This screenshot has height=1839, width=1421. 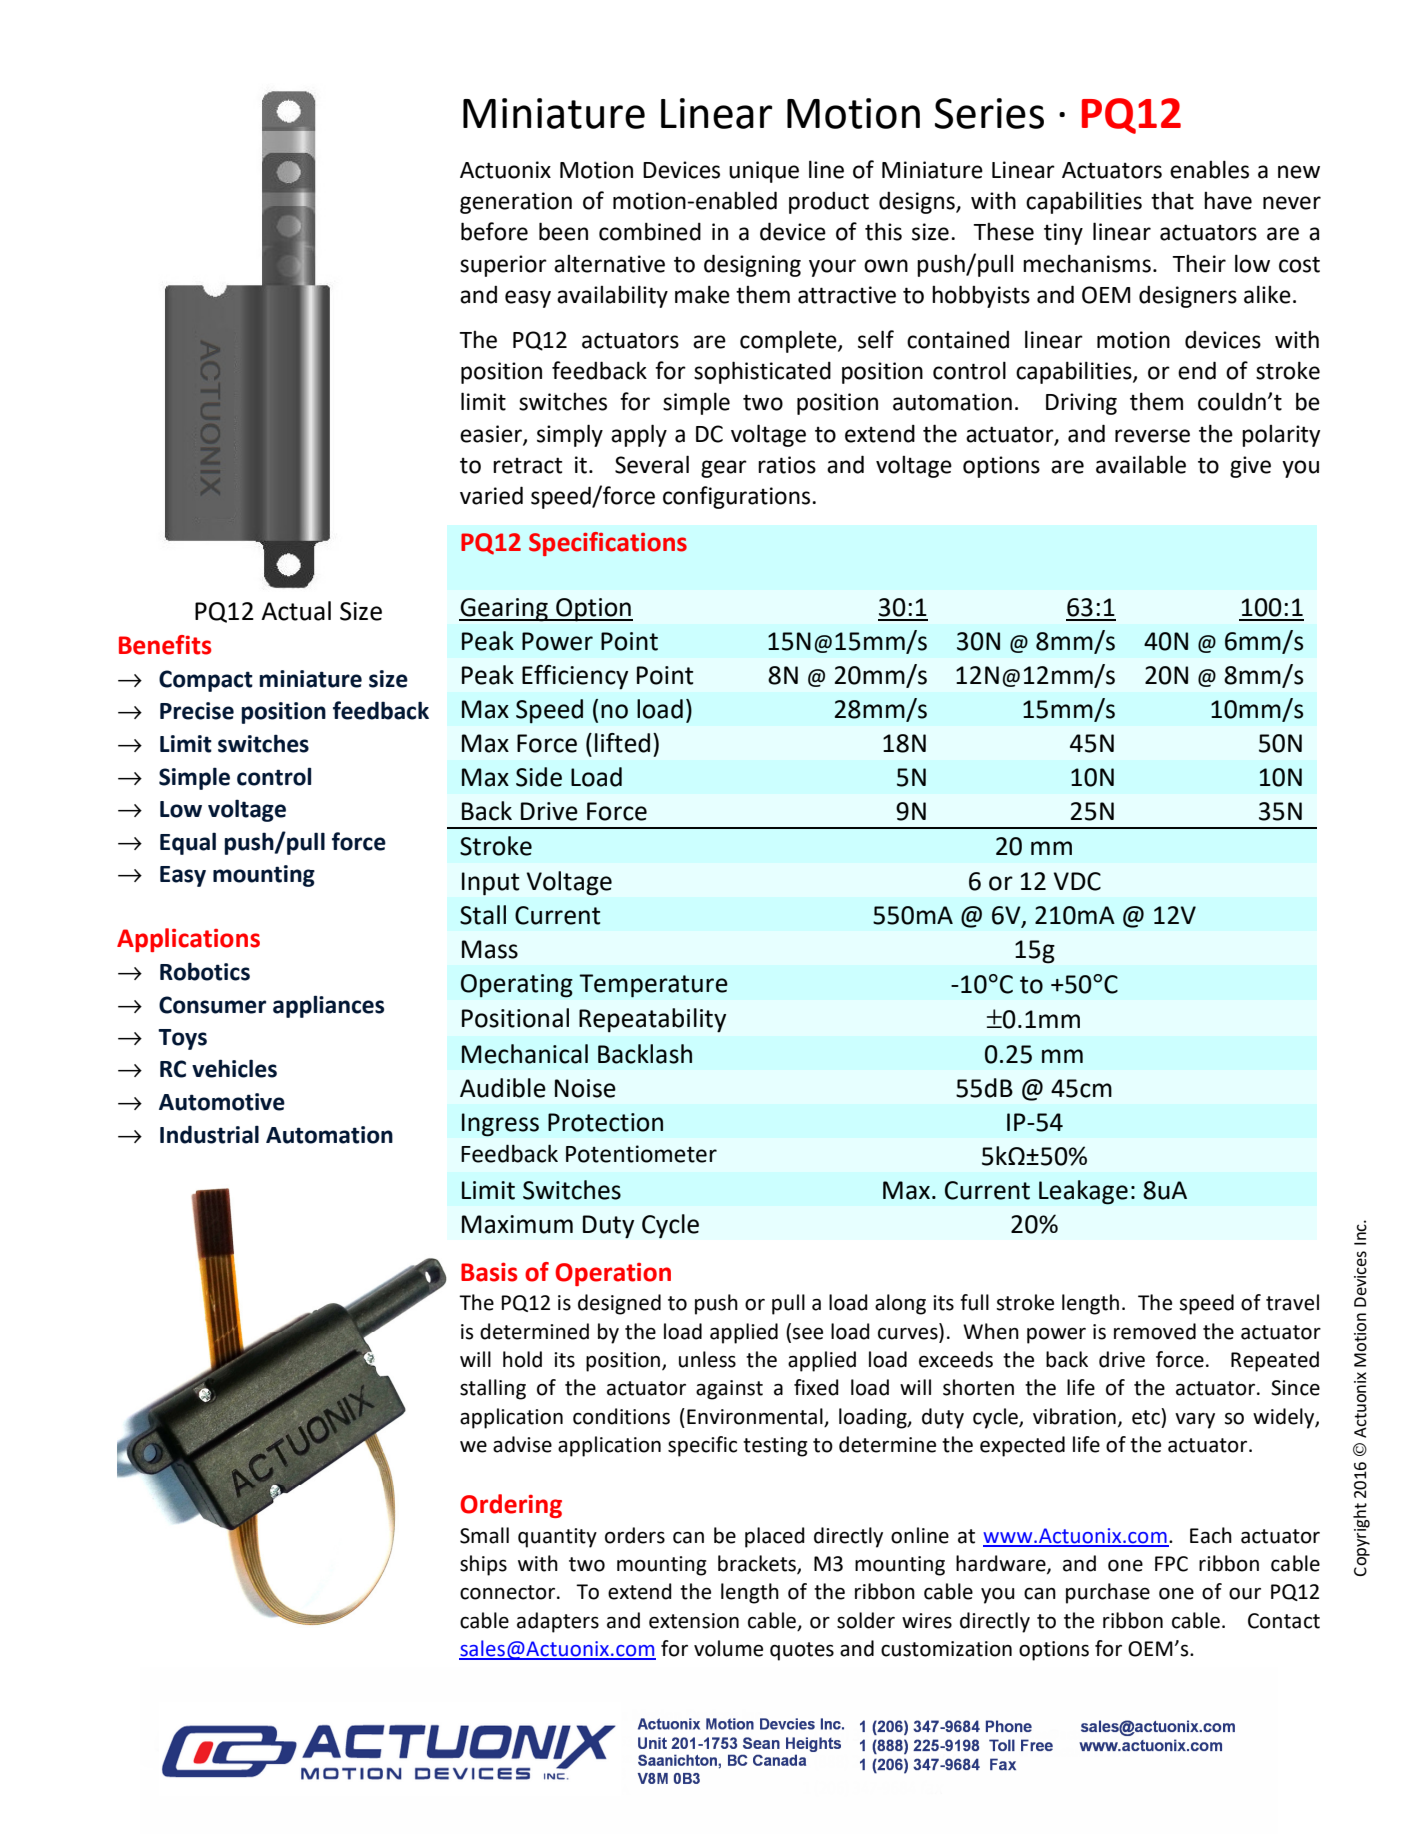 What do you see at coordinates (641, 1154) in the screenshot?
I see `Potentiometer` at bounding box center [641, 1154].
